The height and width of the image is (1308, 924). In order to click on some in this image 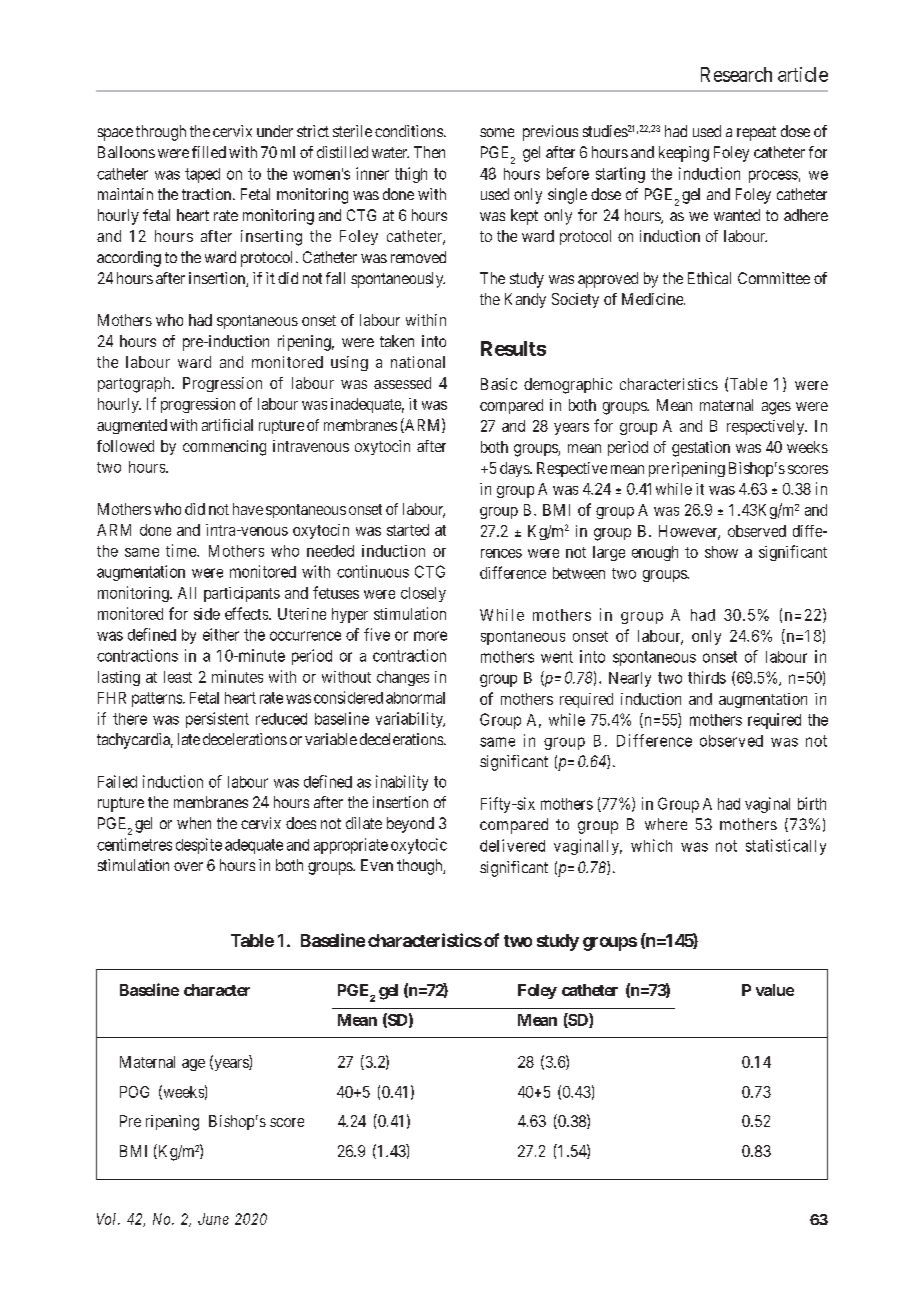, I will do `click(497, 132)`.
